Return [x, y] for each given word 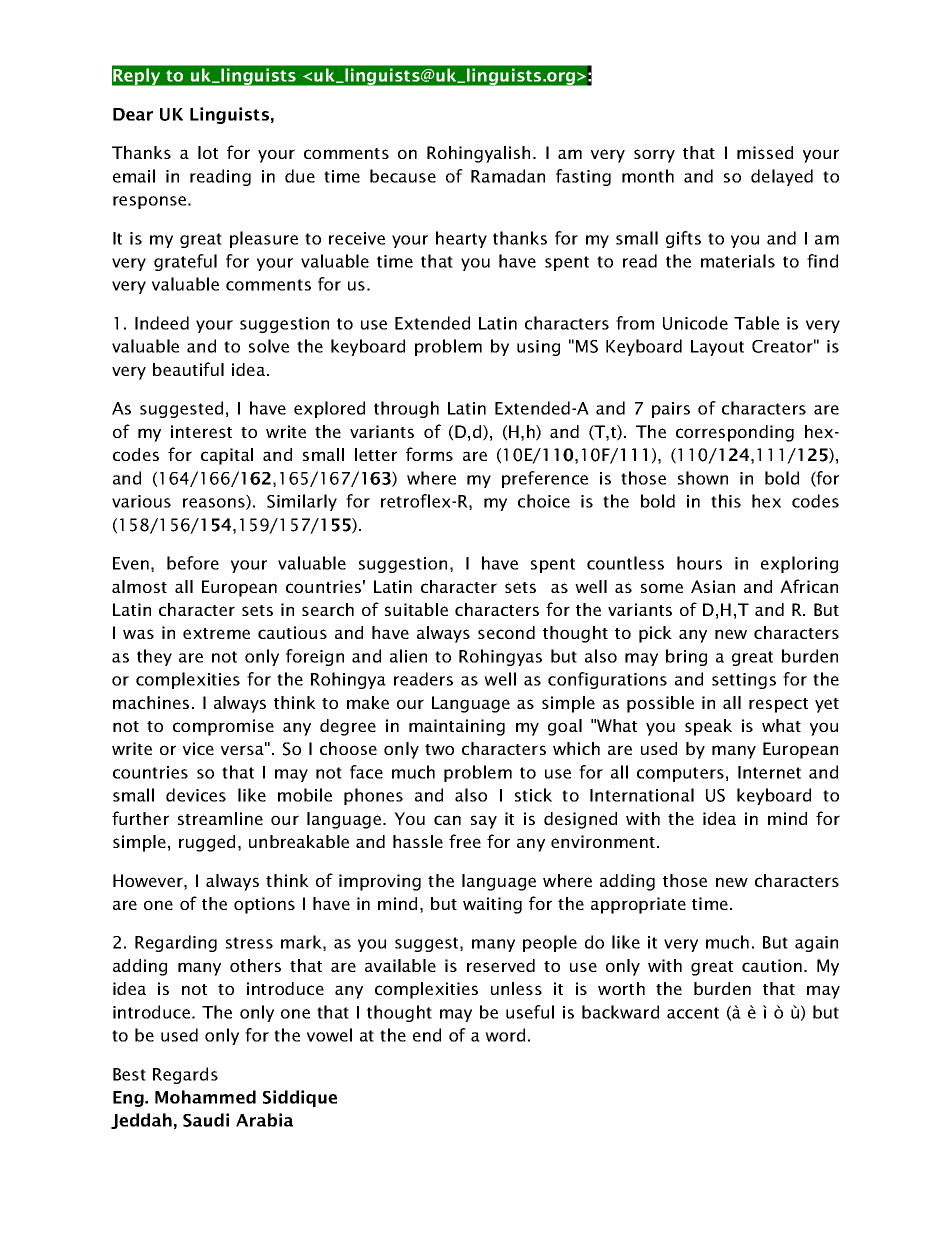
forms [429, 454]
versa [243, 749]
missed [765, 152]
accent [693, 1013]
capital [227, 456]
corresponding [735, 433]
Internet [769, 772]
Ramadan [508, 176]
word [505, 1035]
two [439, 749]
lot [208, 152]
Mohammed [205, 1097]
